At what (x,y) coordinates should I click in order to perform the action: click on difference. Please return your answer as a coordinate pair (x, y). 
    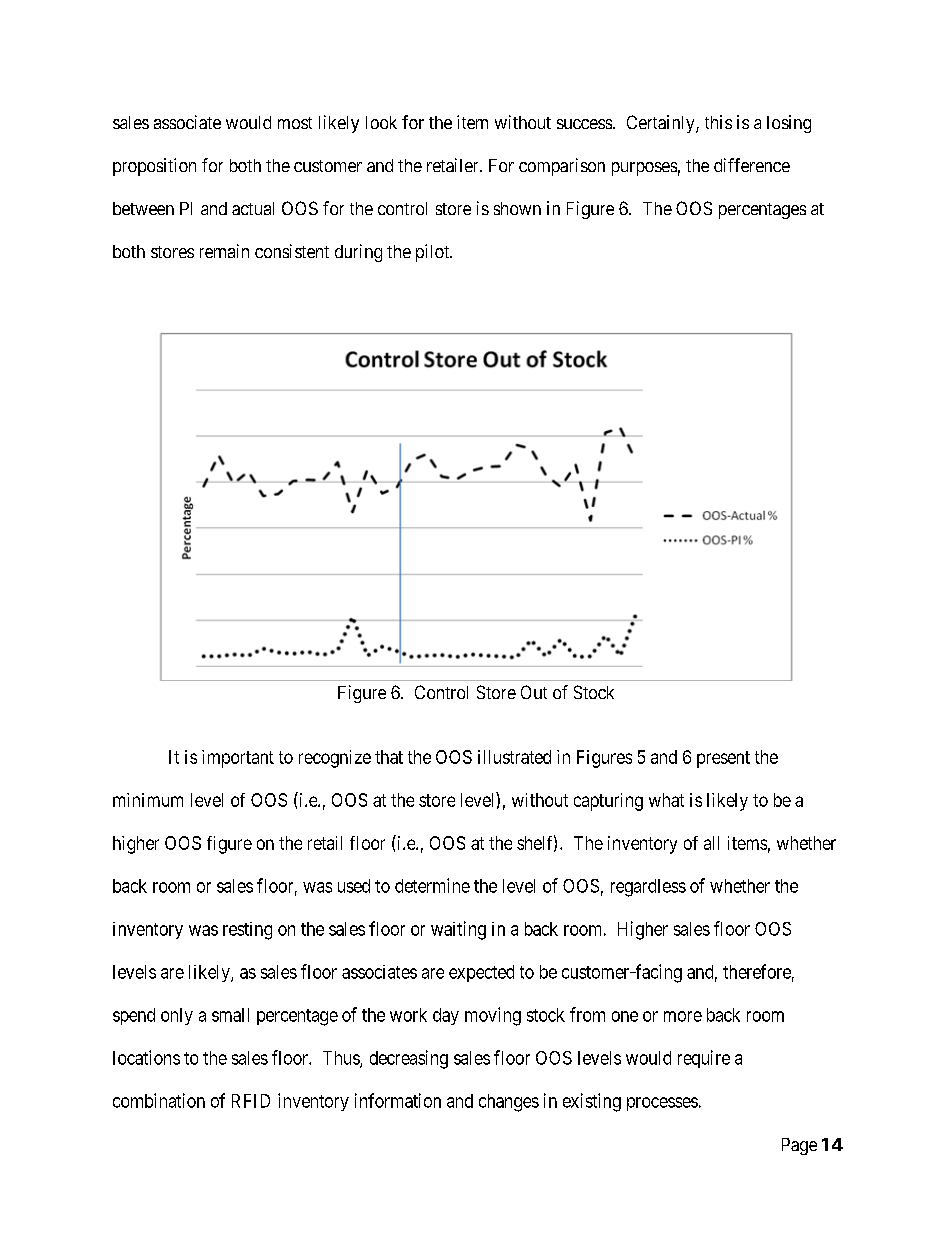
    Looking at the image, I should click on (752, 165).
